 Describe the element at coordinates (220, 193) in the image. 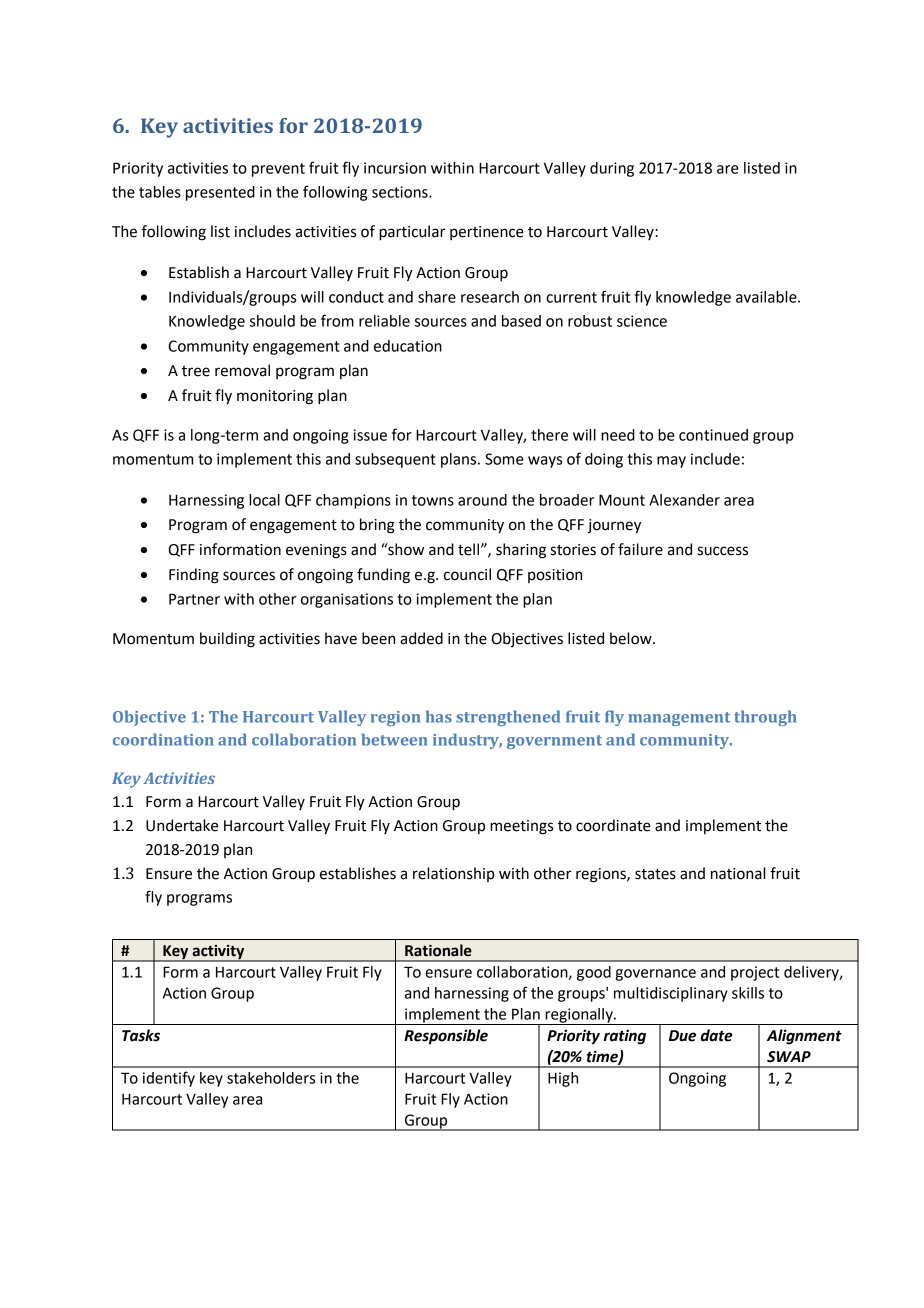

I see `presented` at that location.
